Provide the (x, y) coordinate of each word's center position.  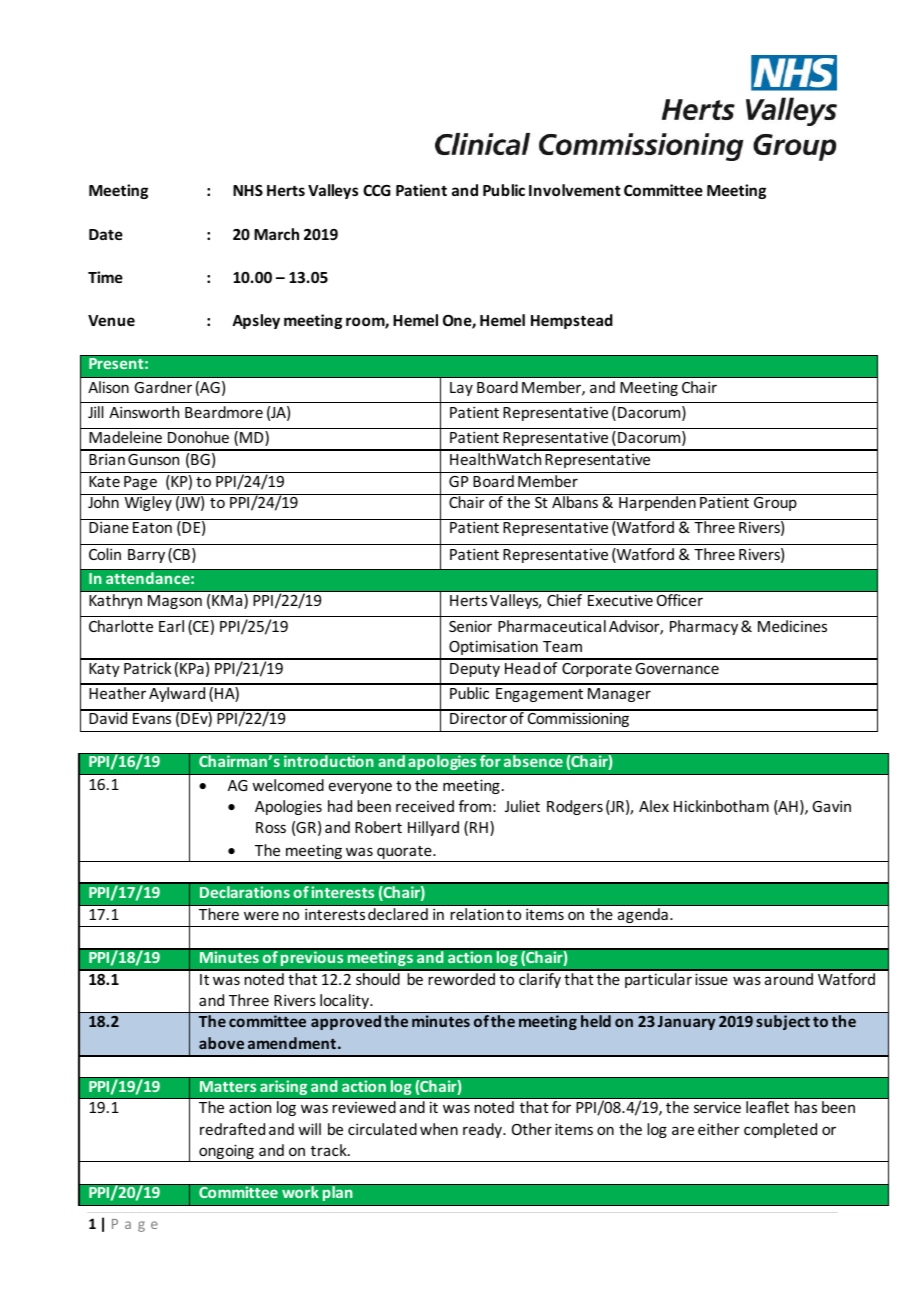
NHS (248, 190)
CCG (377, 190)
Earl (171, 626)
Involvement (575, 190)
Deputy (475, 670)
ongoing (226, 1153)
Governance (677, 668)
